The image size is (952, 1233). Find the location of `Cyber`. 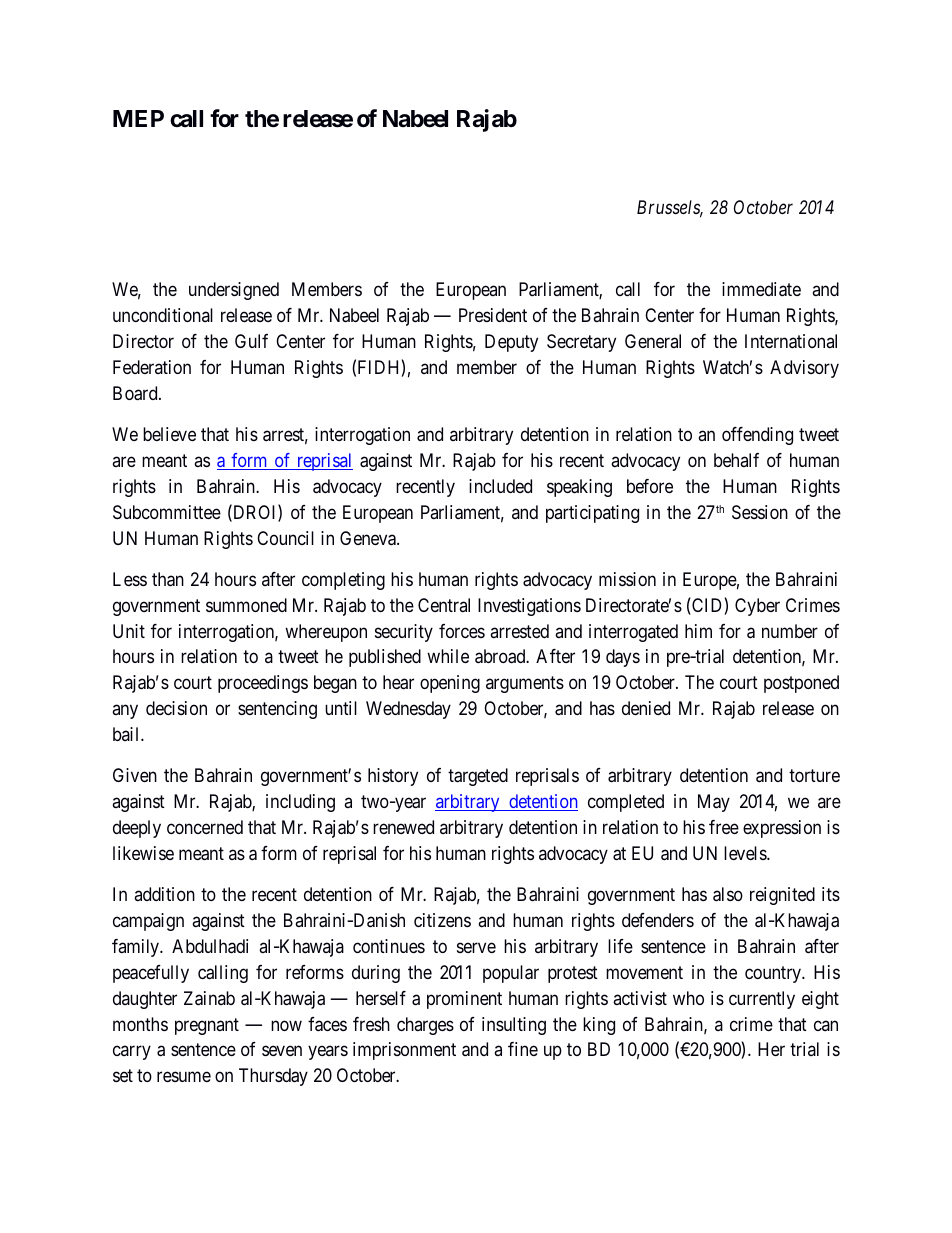

Cyber is located at coordinates (757, 607).
